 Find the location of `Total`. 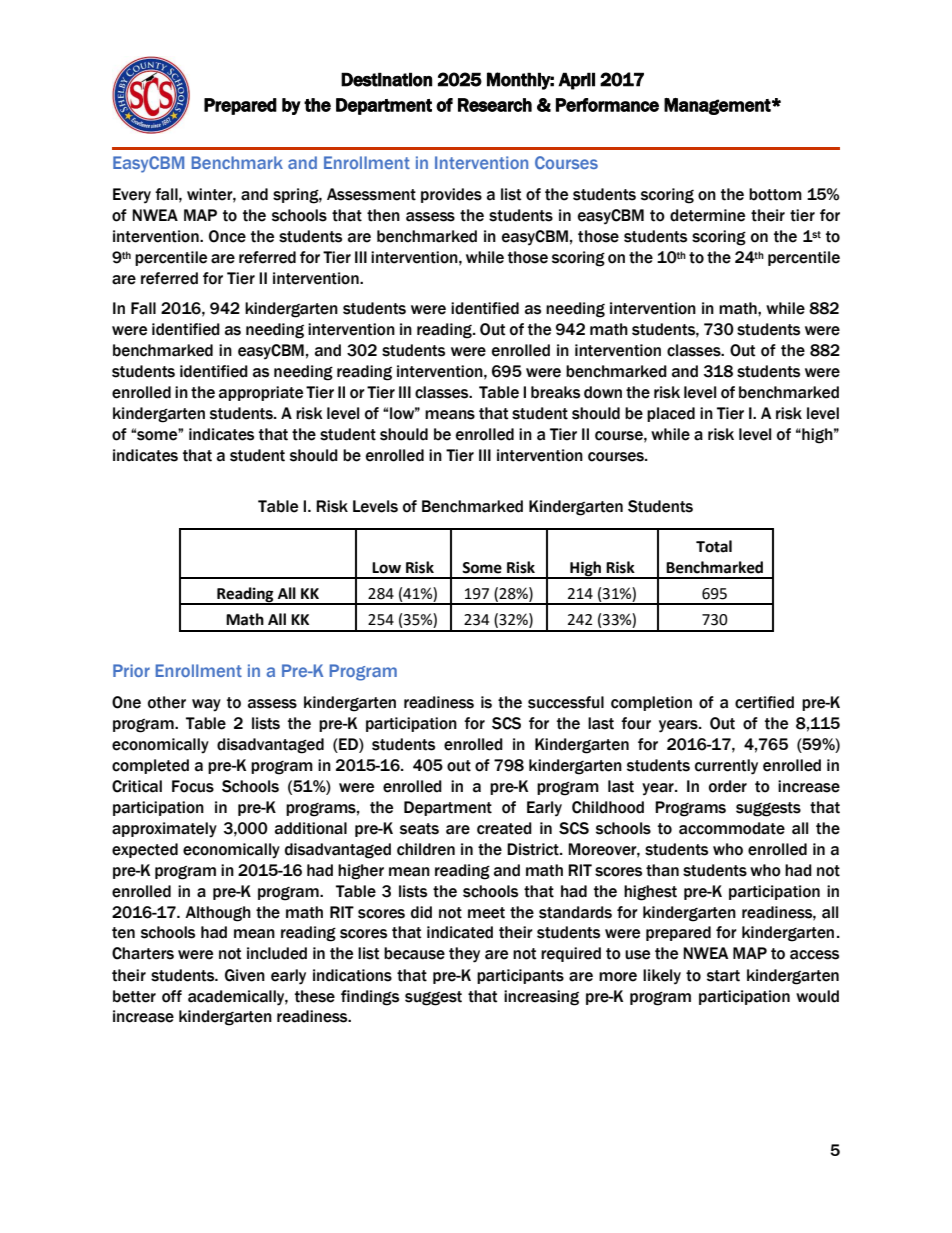

Total is located at coordinates (714, 546).
